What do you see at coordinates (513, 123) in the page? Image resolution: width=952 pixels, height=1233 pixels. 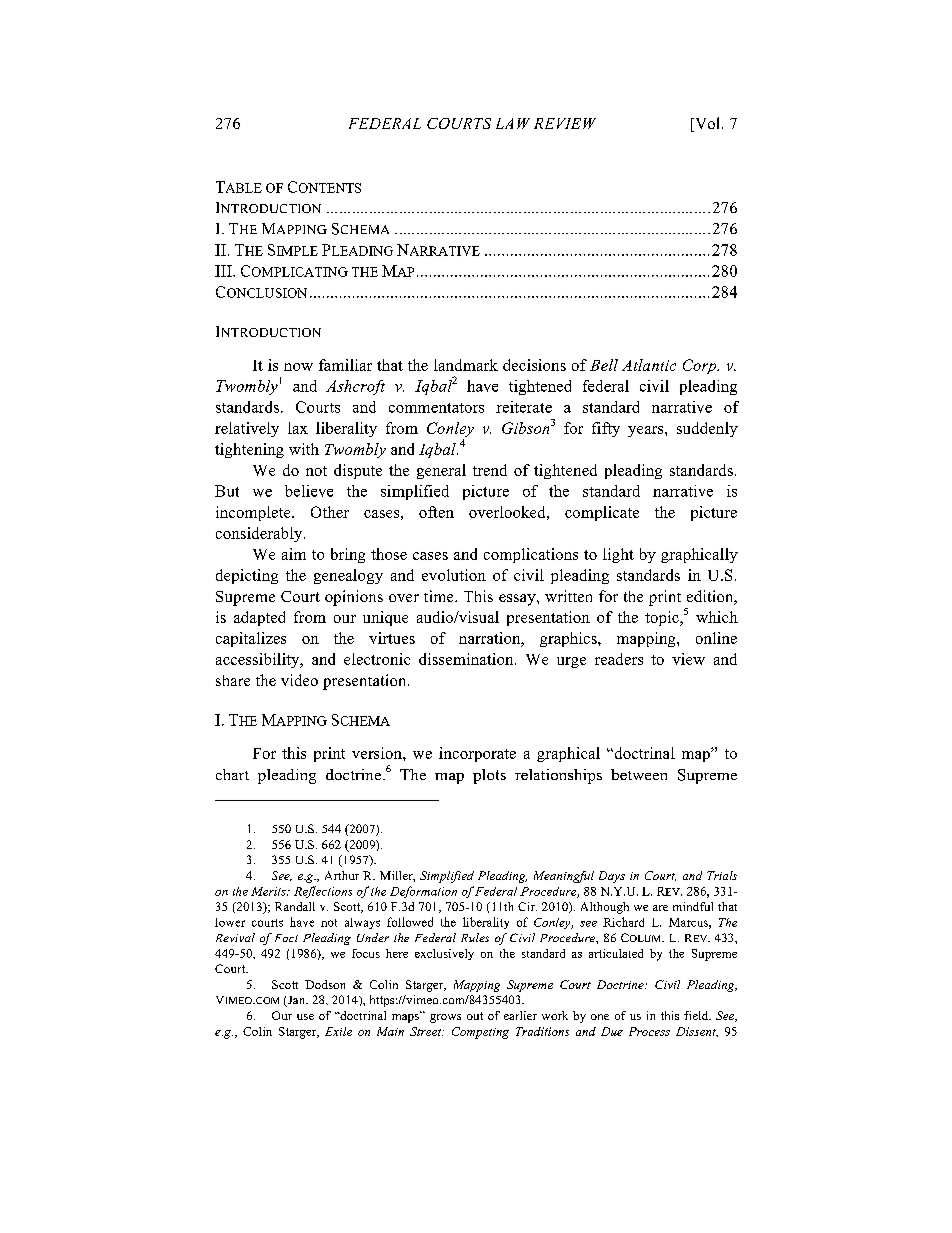 I see `LAW` at bounding box center [513, 123].
